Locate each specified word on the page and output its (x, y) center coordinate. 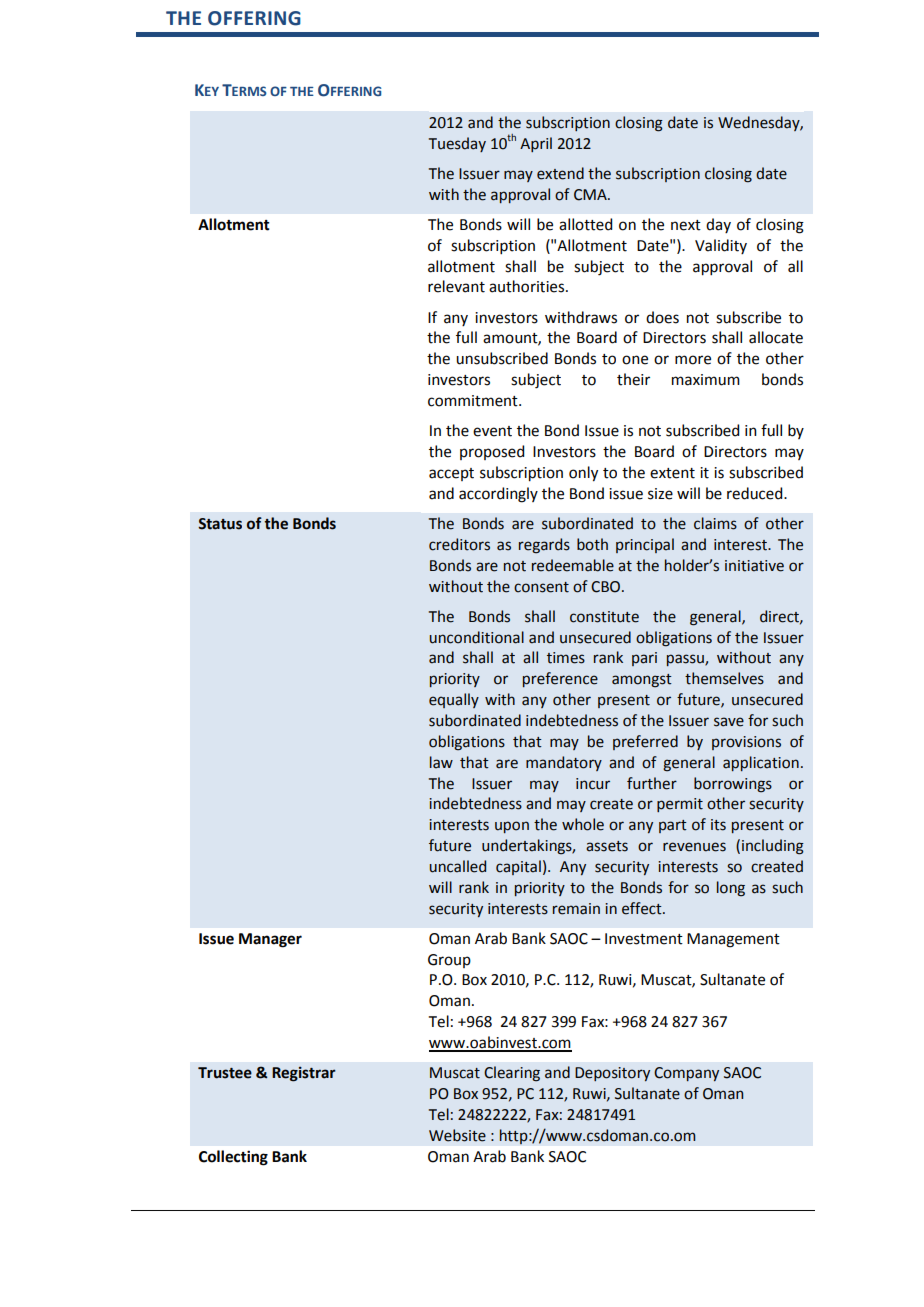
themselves (724, 678)
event (492, 431)
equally (454, 700)
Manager (270, 940)
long (731, 889)
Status (220, 524)
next (686, 225)
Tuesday (457, 144)
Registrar (304, 1074)
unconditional (476, 637)
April (536, 144)
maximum (706, 380)
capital (518, 867)
